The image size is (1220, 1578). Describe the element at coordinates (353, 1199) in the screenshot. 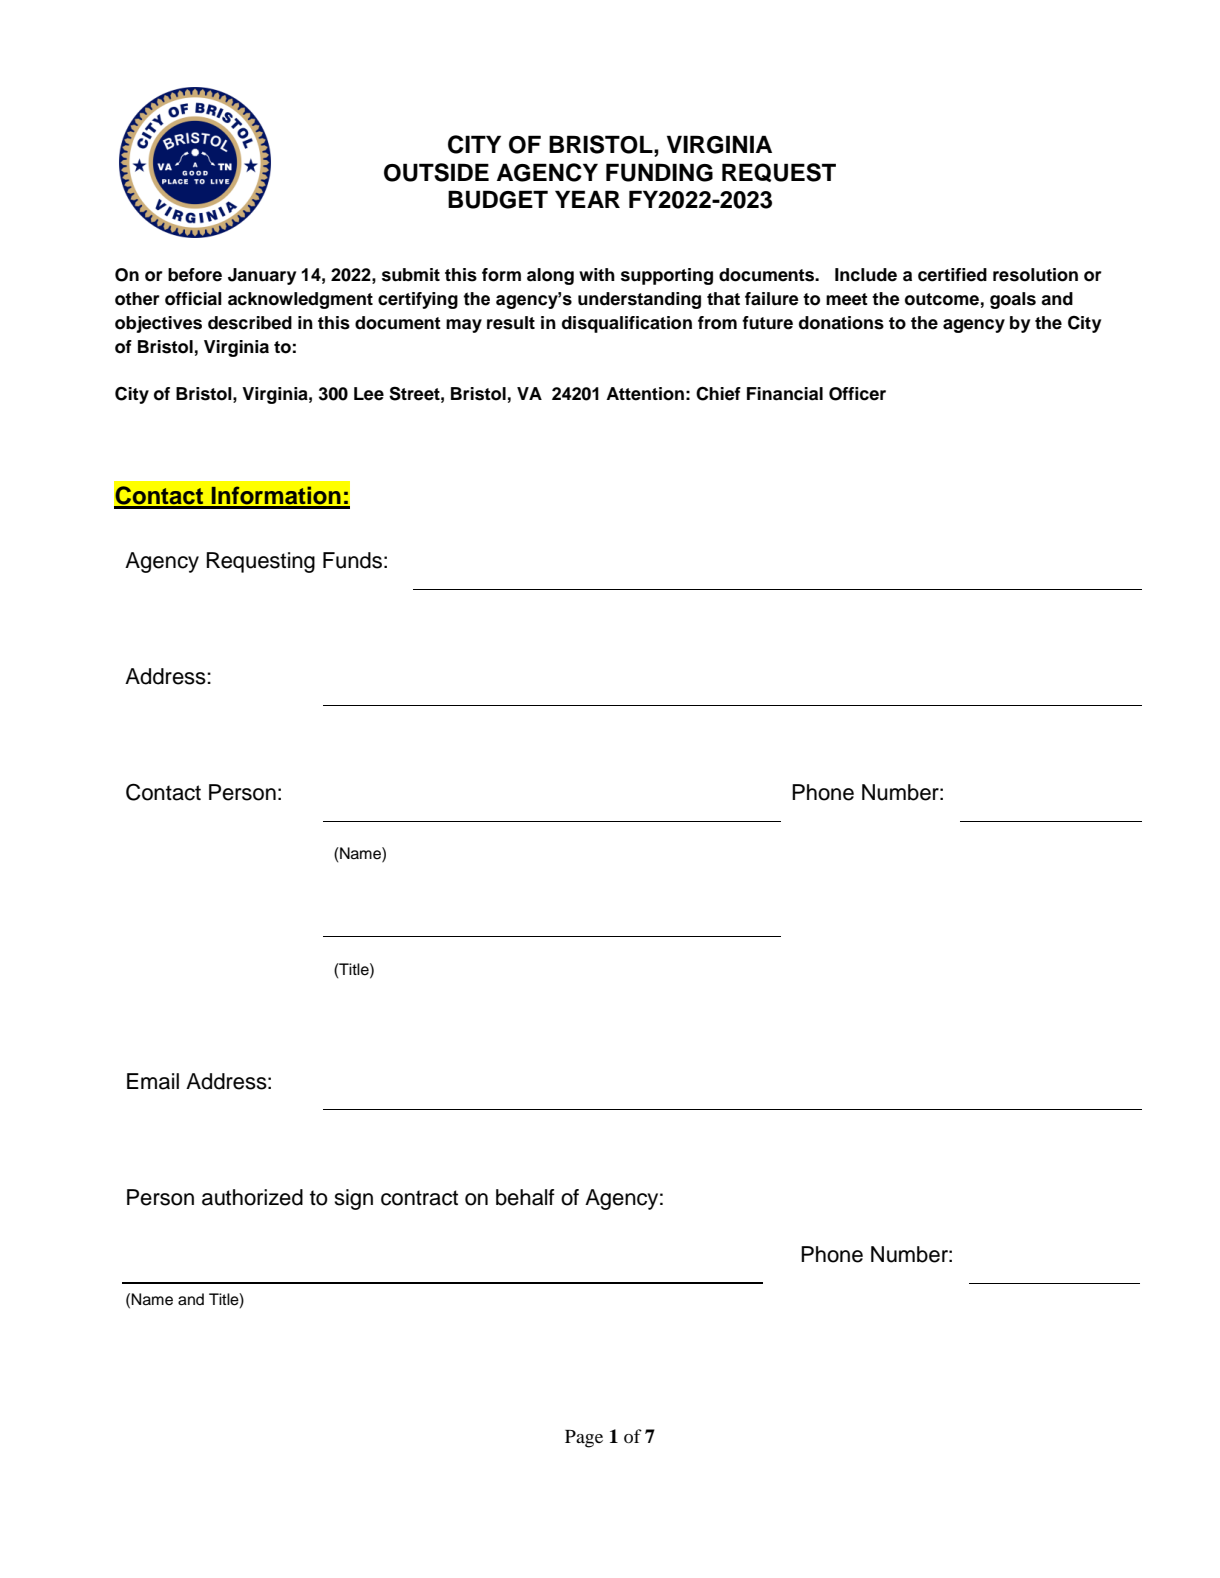

I see `sign` at that location.
